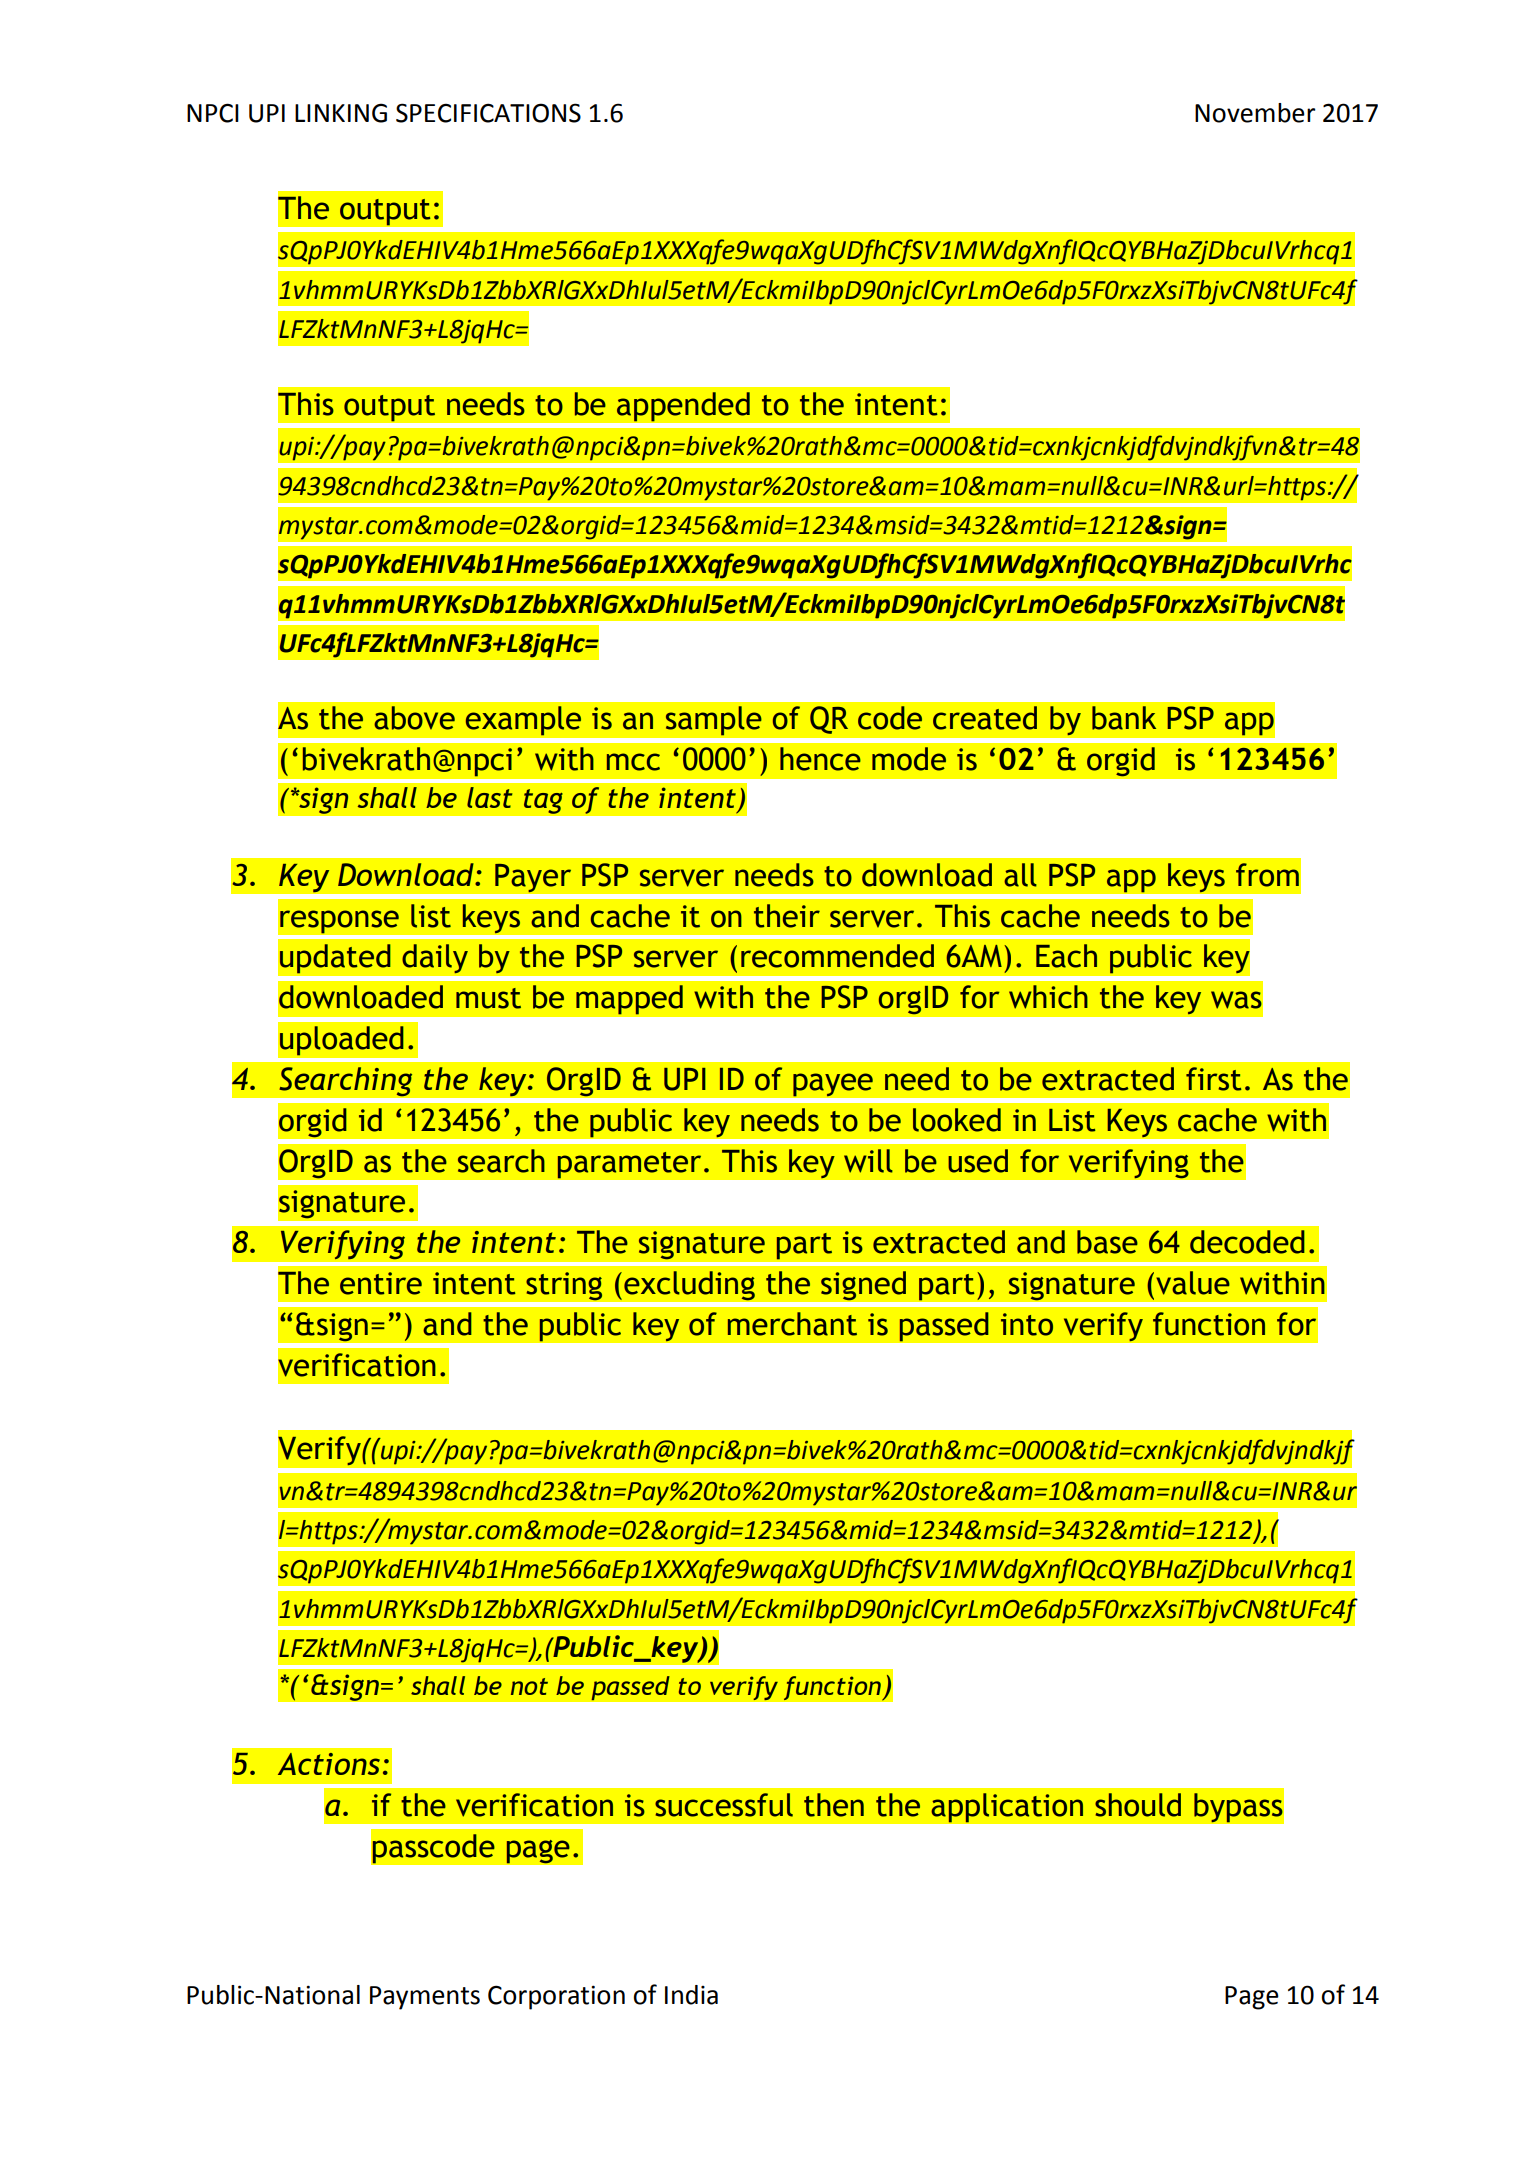 Image resolution: width=1533 pixels, height=2168 pixels. What do you see at coordinates (381, 1283) in the page?
I see `entire` at bounding box center [381, 1283].
